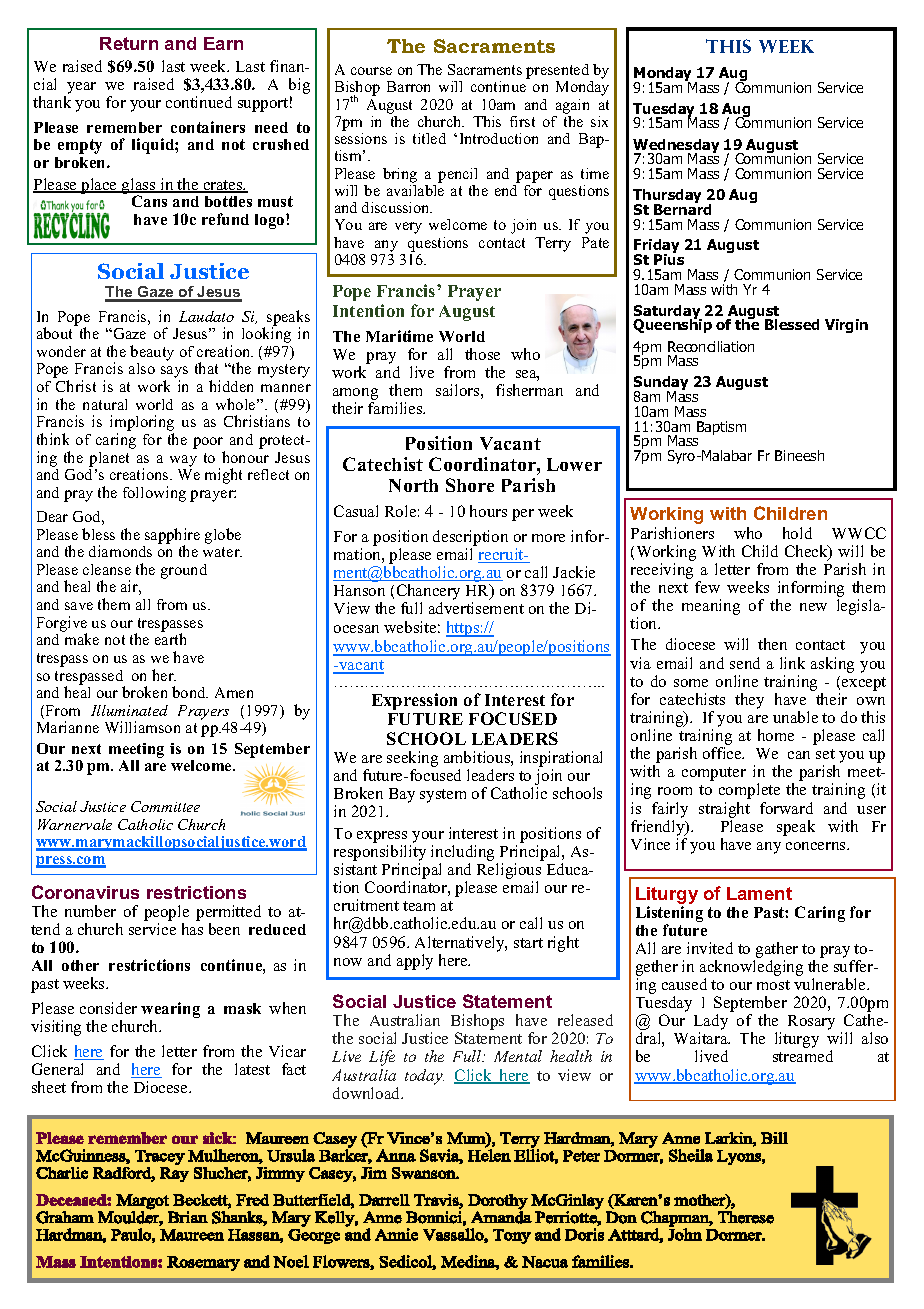 The height and width of the screenshot is (1309, 924). What do you see at coordinates (412, 760) in the screenshot?
I see `seeking` at bounding box center [412, 760].
